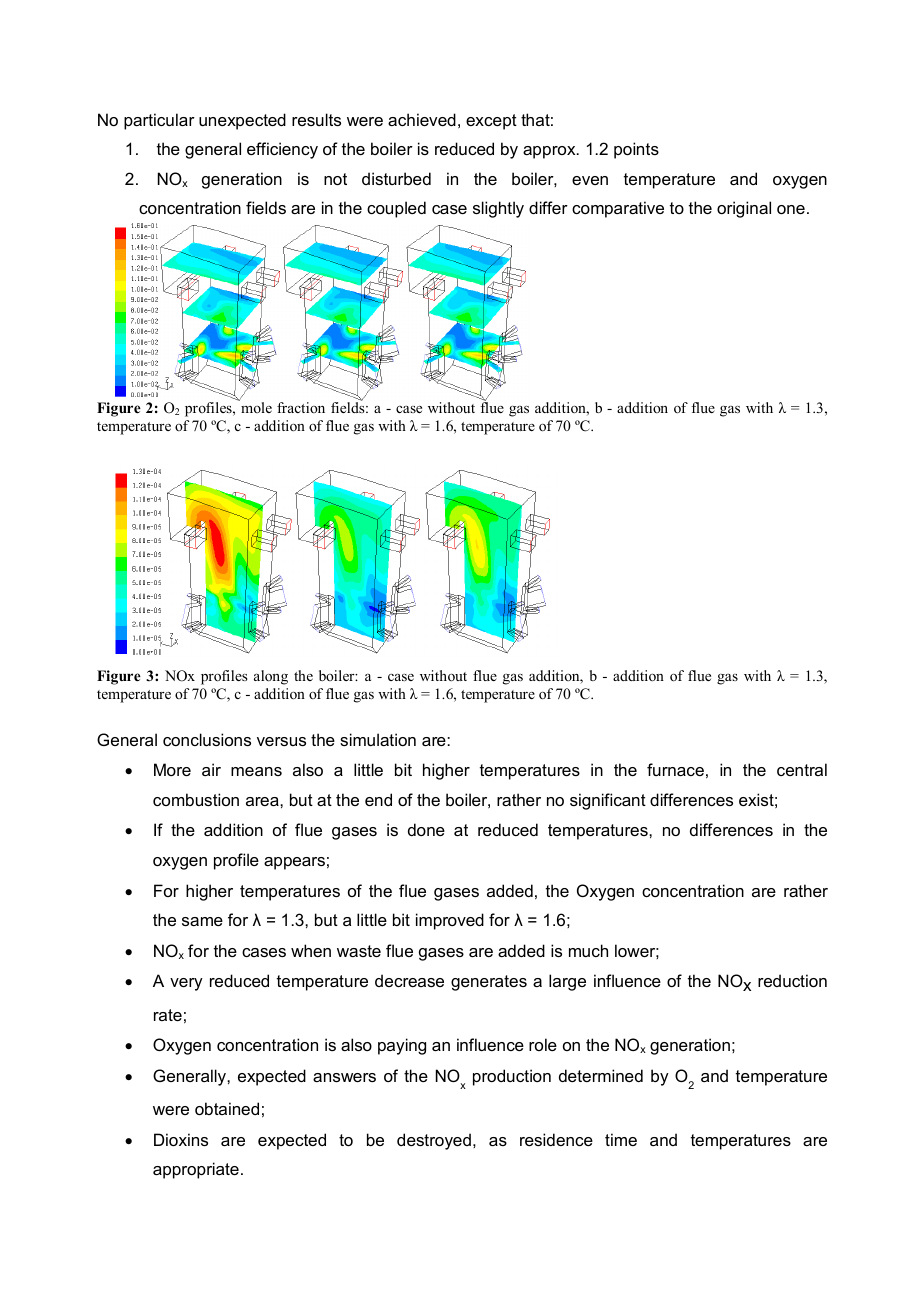 The image size is (924, 1308). Describe the element at coordinates (802, 769) in the document. I see `central` at that location.
